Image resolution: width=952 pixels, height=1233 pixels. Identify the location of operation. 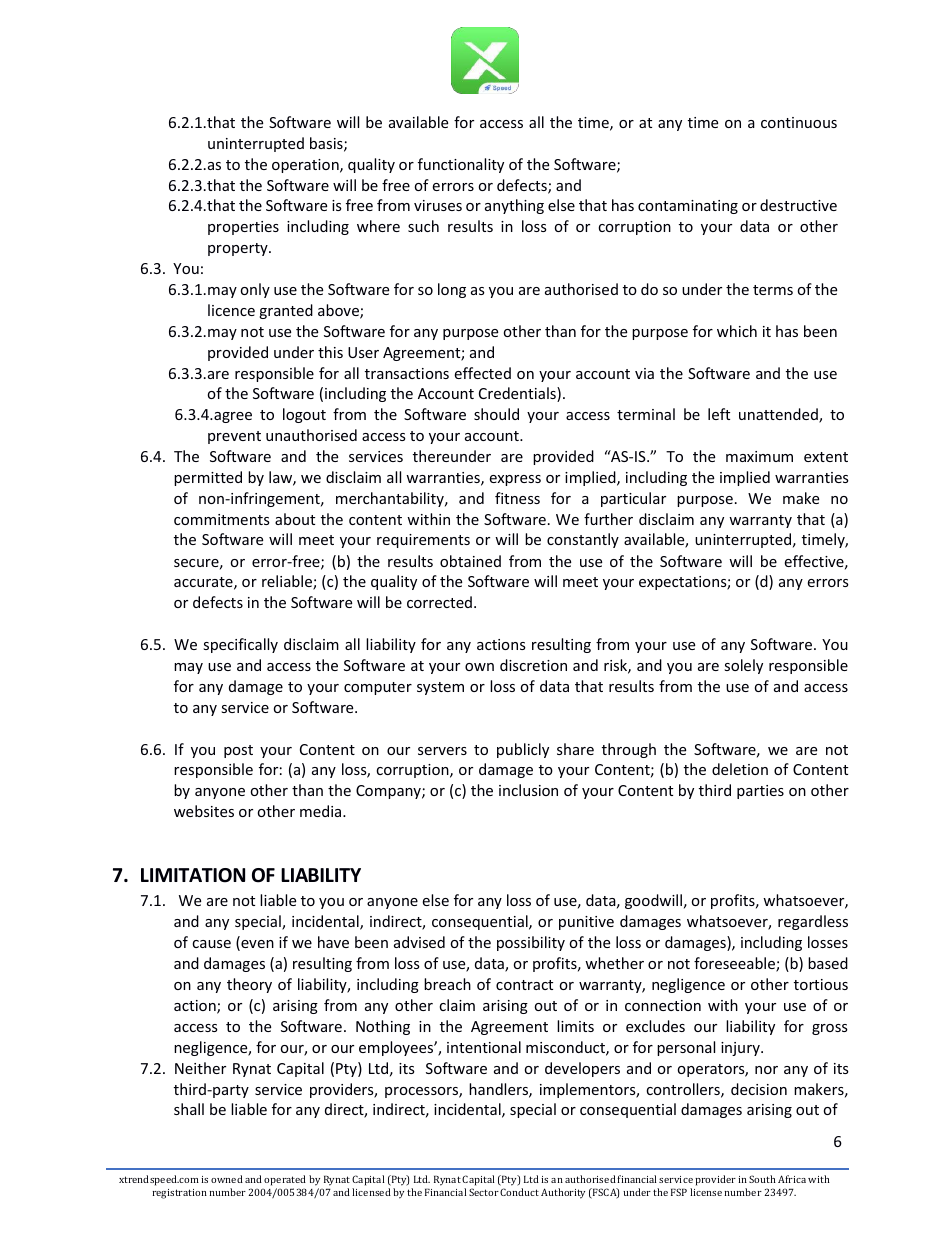
(306, 166).
